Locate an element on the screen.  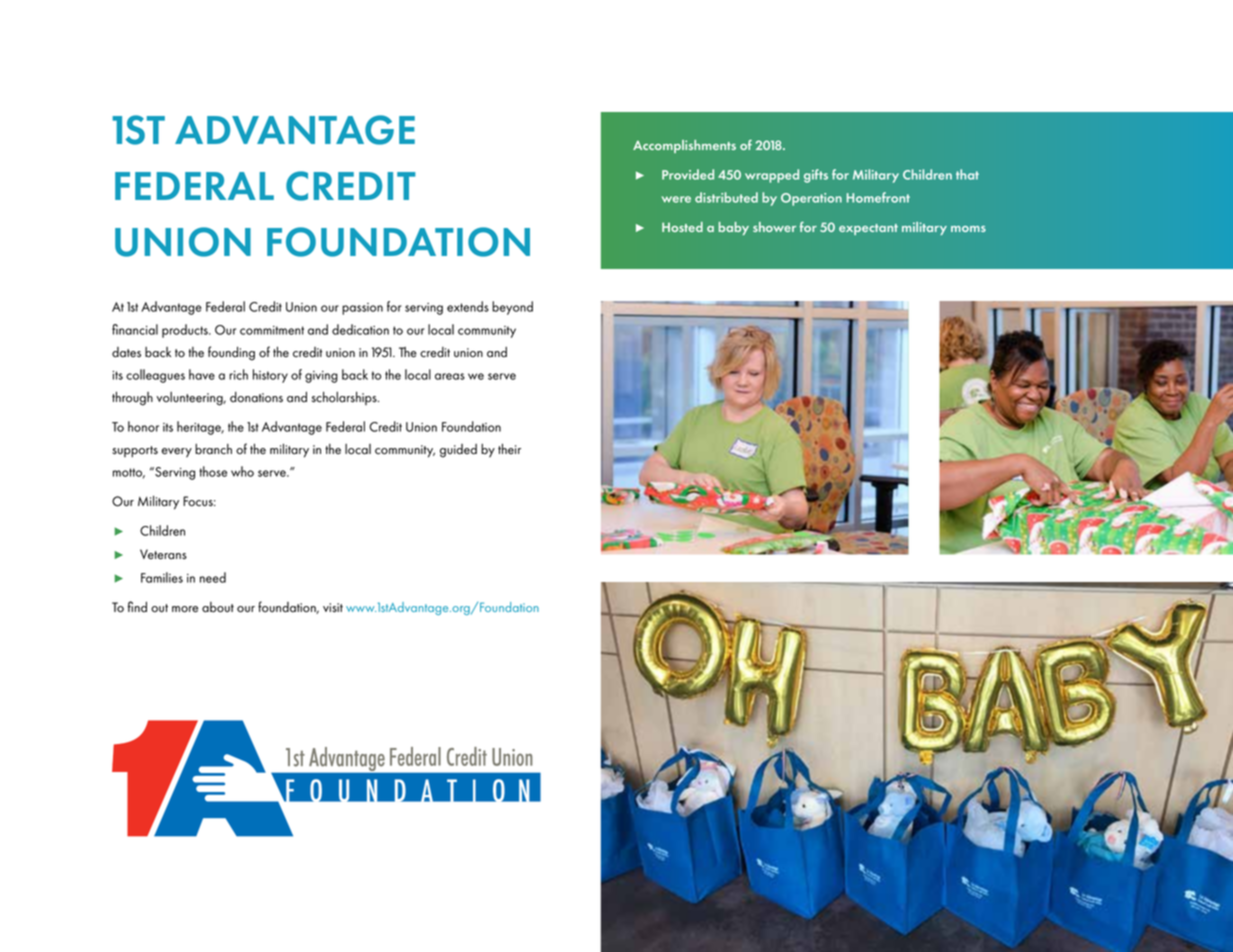
gifts is located at coordinates (816, 176).
